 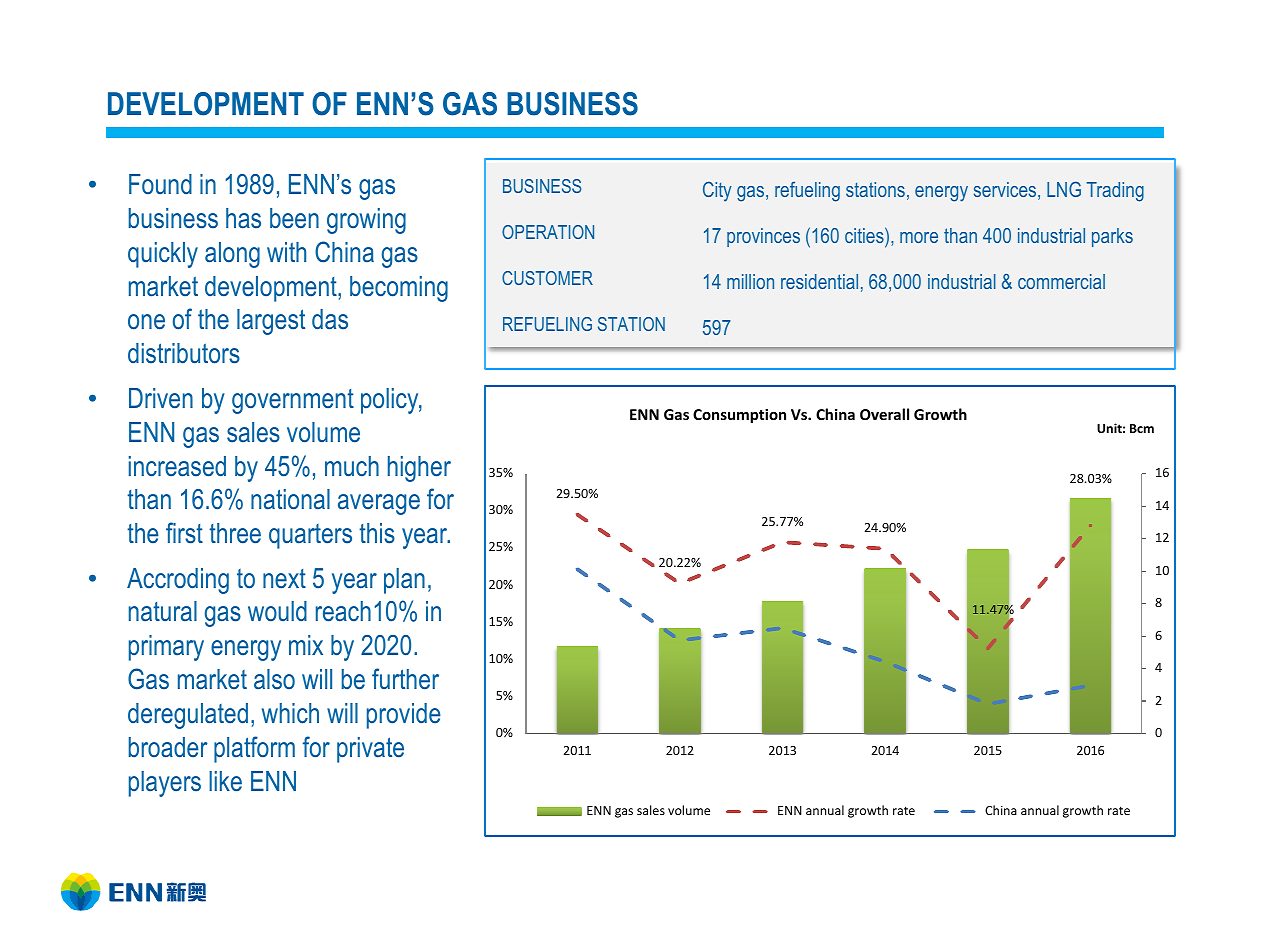 I want to click on higher, so click(x=419, y=469).
